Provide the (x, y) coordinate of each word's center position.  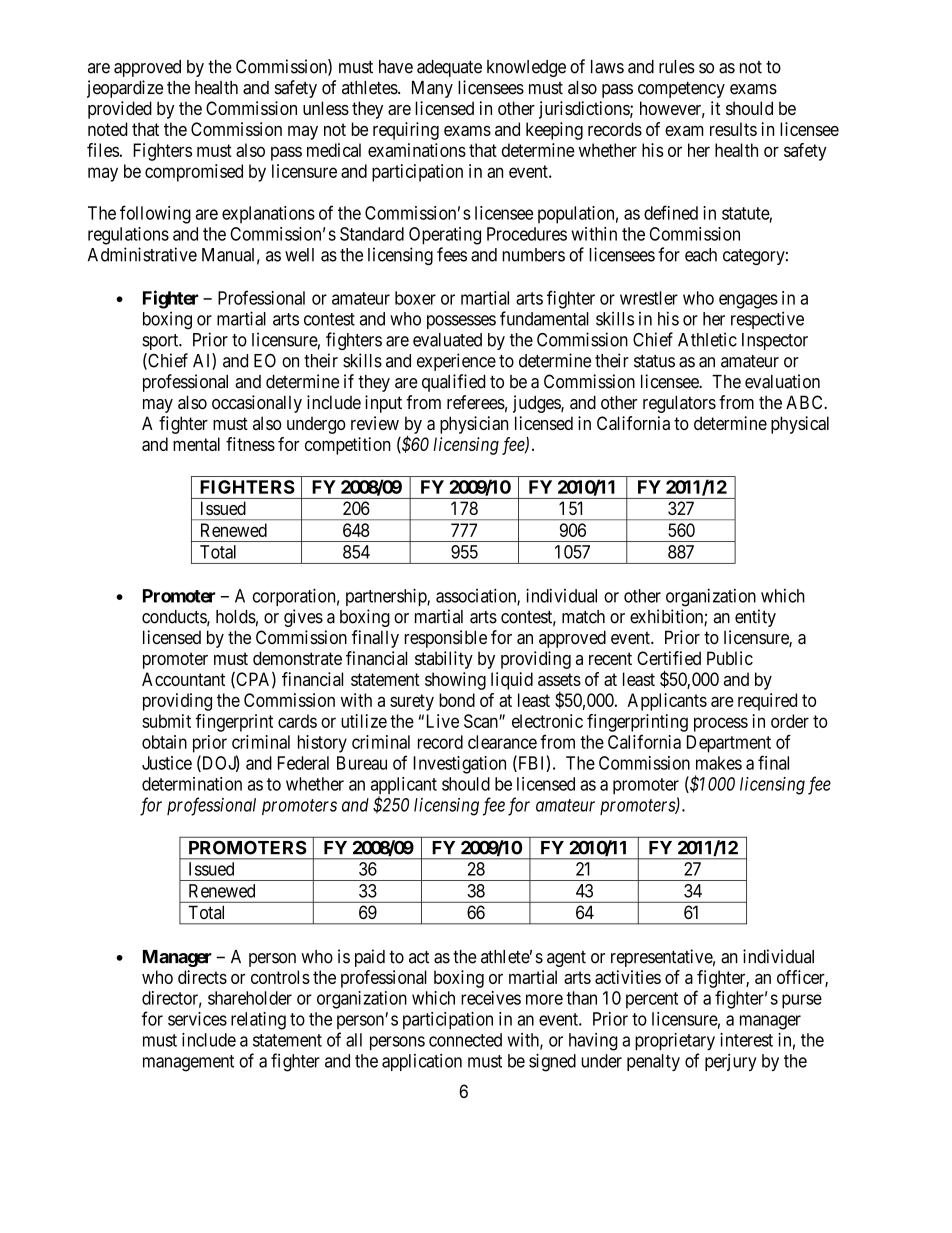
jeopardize (125, 89)
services (197, 1019)
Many (432, 89)
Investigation (459, 765)
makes (719, 763)
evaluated (447, 340)
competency (681, 89)
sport (161, 342)
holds (236, 617)
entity (755, 618)
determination (192, 784)
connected (465, 1040)
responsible (445, 639)
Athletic (707, 339)
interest (746, 1040)
